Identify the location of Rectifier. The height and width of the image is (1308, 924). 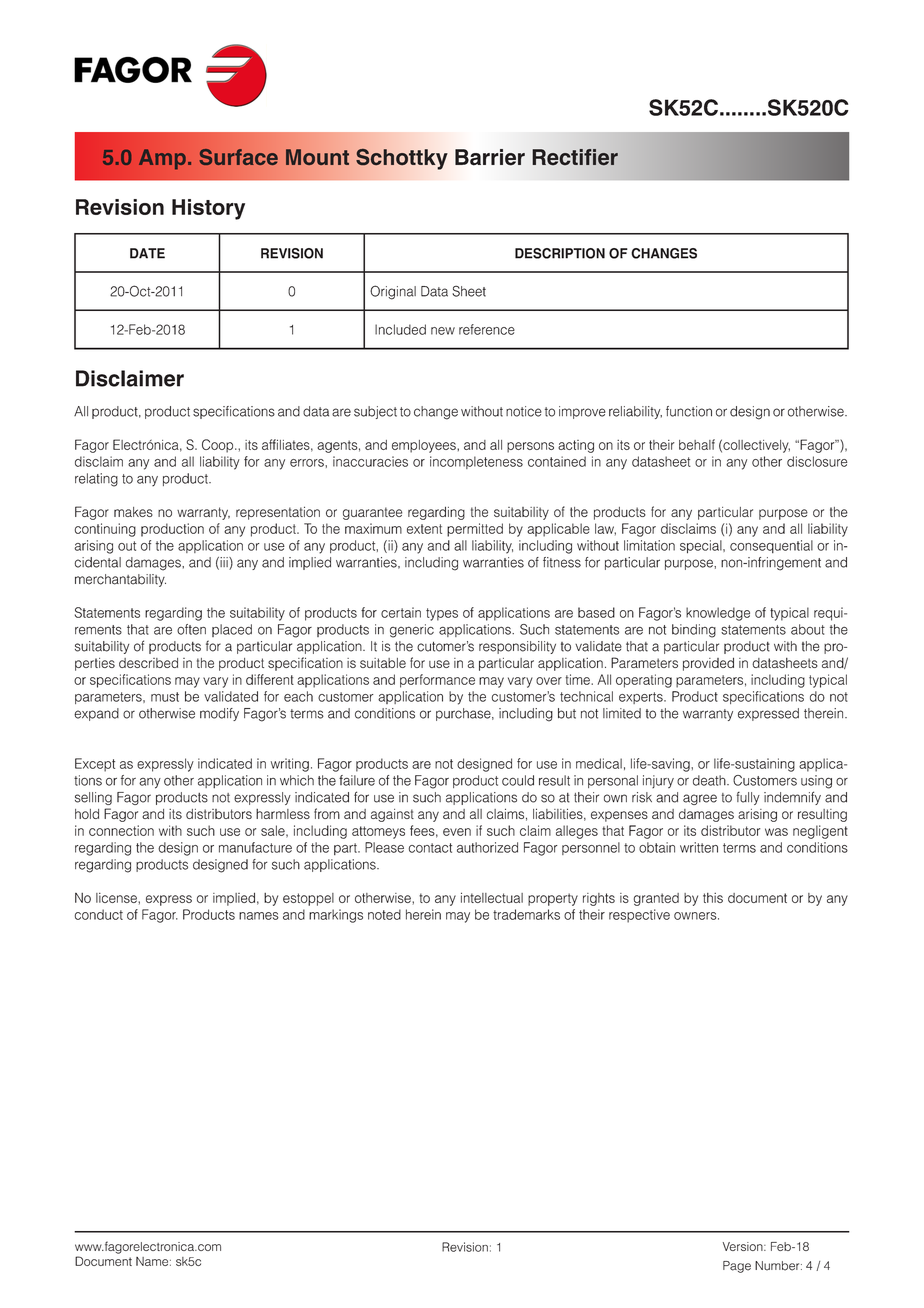
(575, 157).
